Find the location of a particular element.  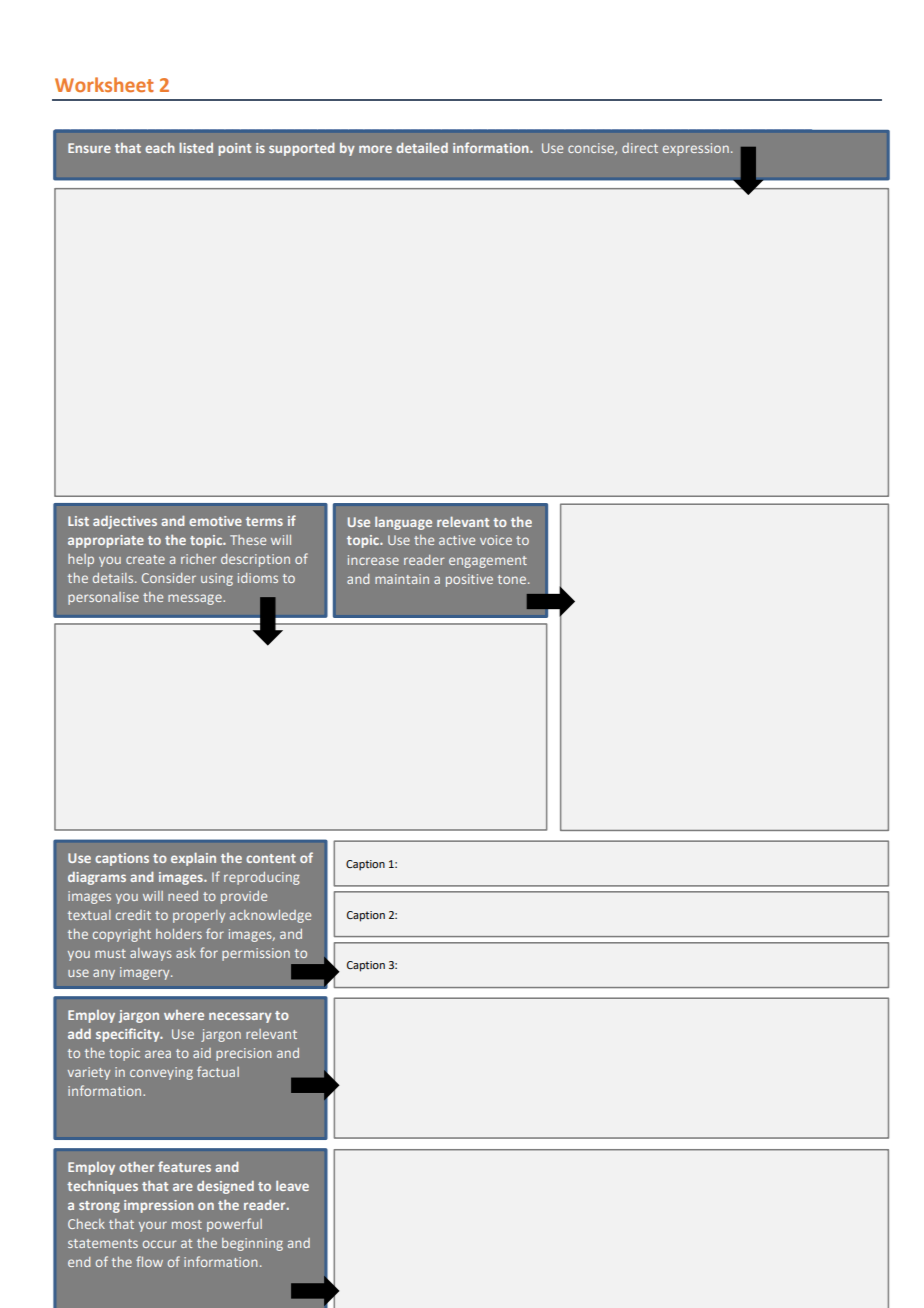

message is located at coordinates (196, 599).
